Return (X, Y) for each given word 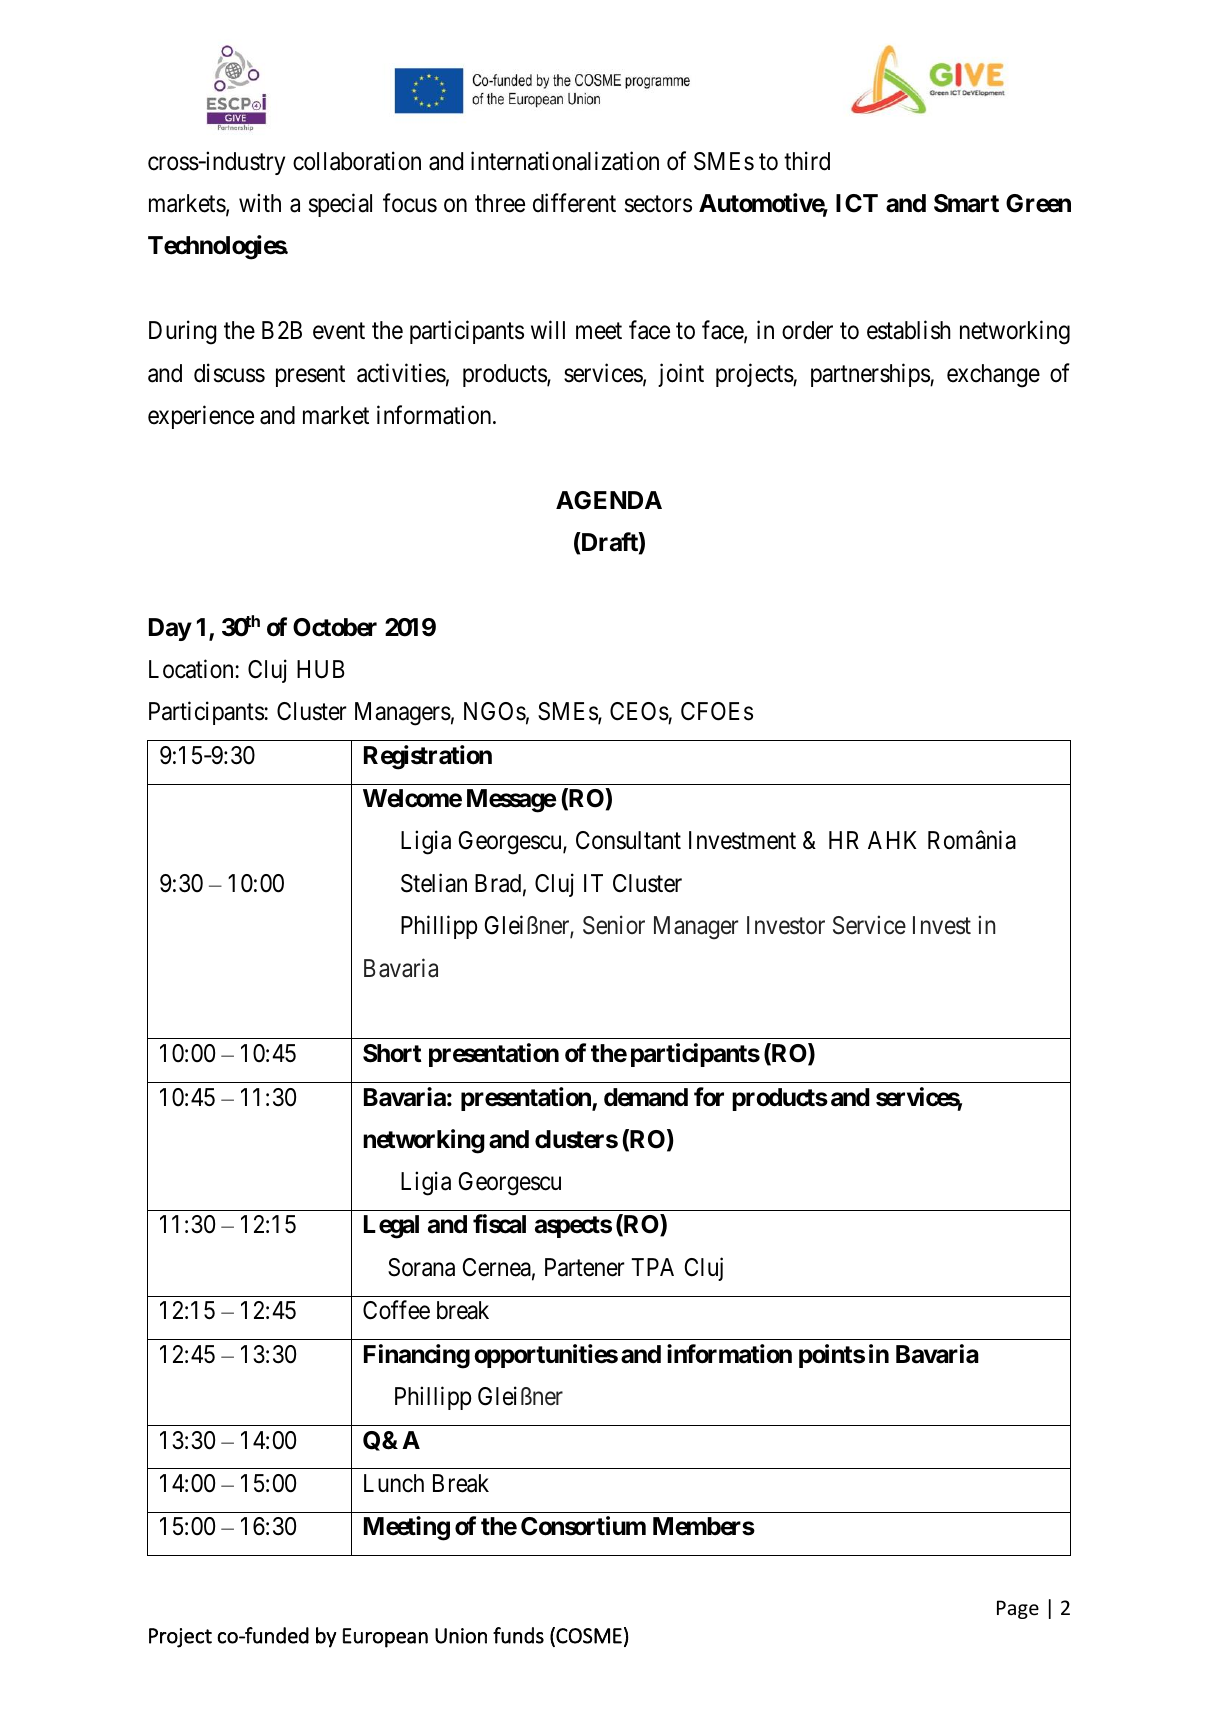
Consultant (628, 840)
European (385, 1638)
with (260, 202)
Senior (614, 925)
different (574, 203)
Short (392, 1053)
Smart (966, 203)
